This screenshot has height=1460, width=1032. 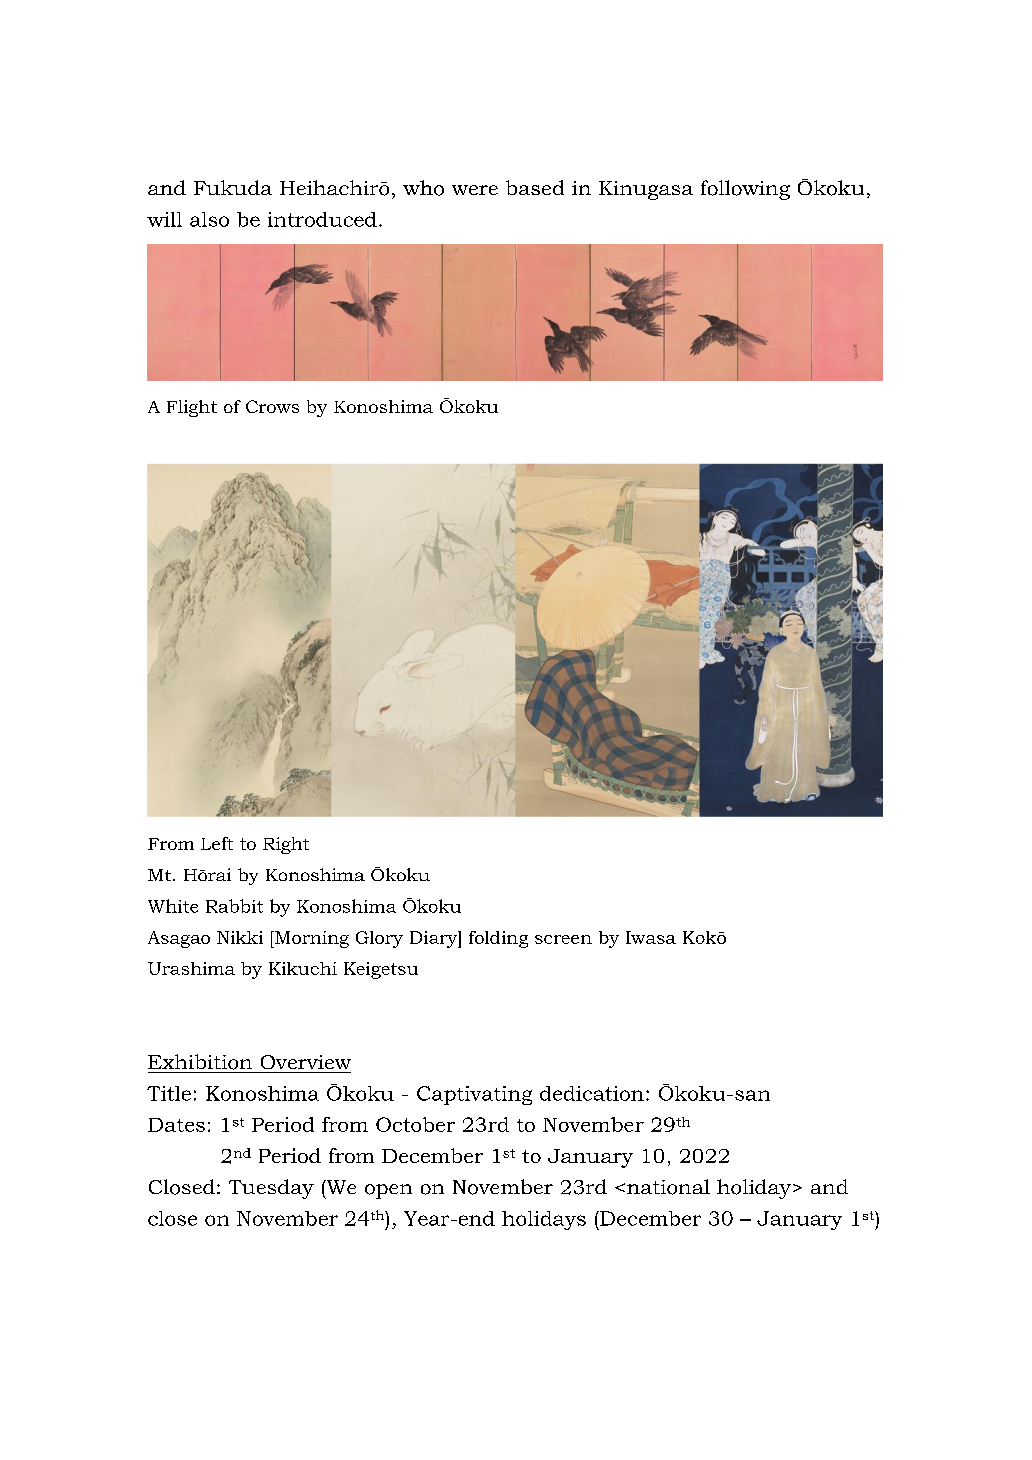 What do you see at coordinates (192, 408) in the screenshot?
I see `Flight` at bounding box center [192, 408].
